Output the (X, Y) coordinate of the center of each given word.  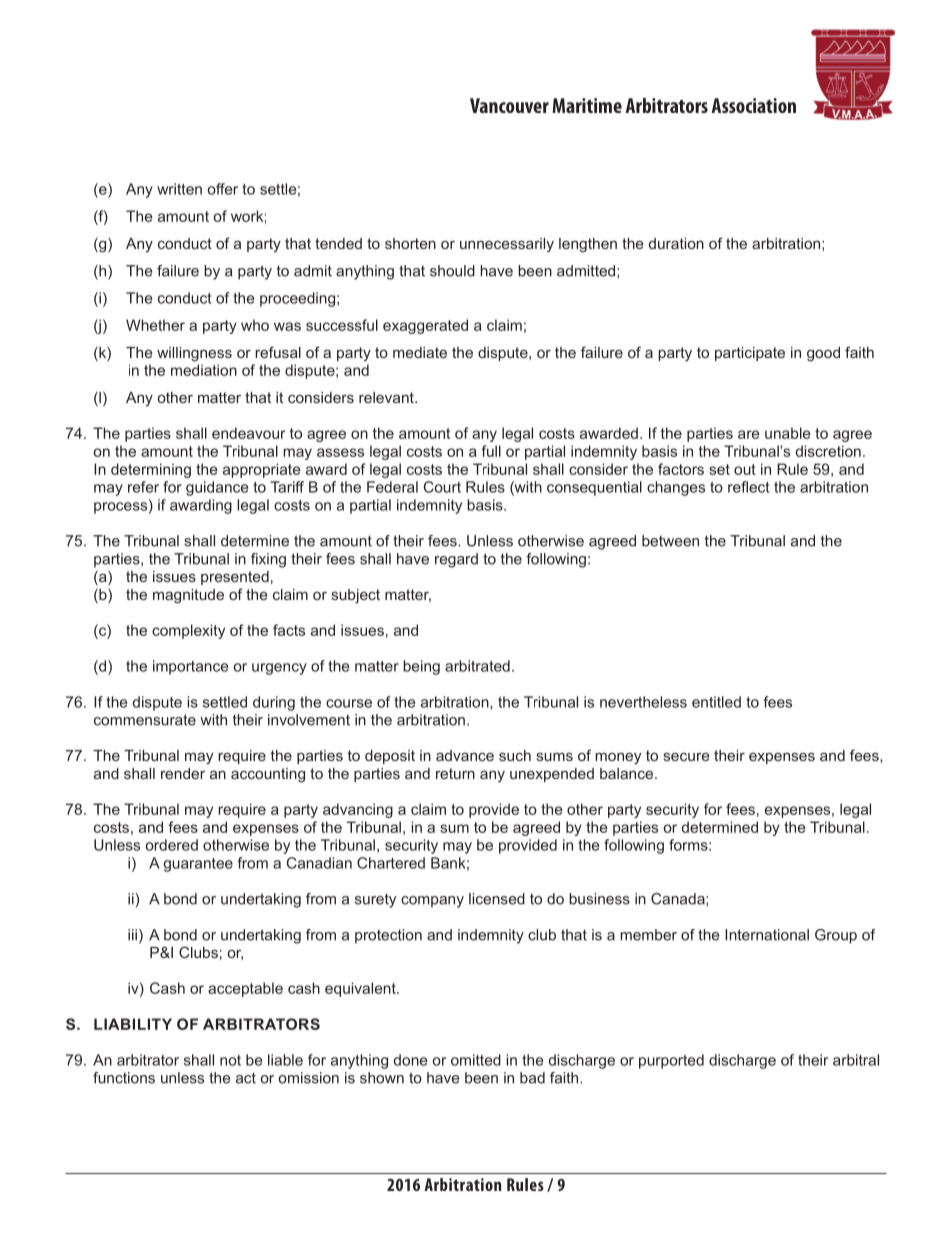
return (455, 773)
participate (750, 354)
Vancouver (509, 105)
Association (753, 105)
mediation (204, 370)
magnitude (188, 596)
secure (686, 756)
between (670, 541)
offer (222, 189)
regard (456, 560)
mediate (420, 352)
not (230, 1060)
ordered (171, 845)
